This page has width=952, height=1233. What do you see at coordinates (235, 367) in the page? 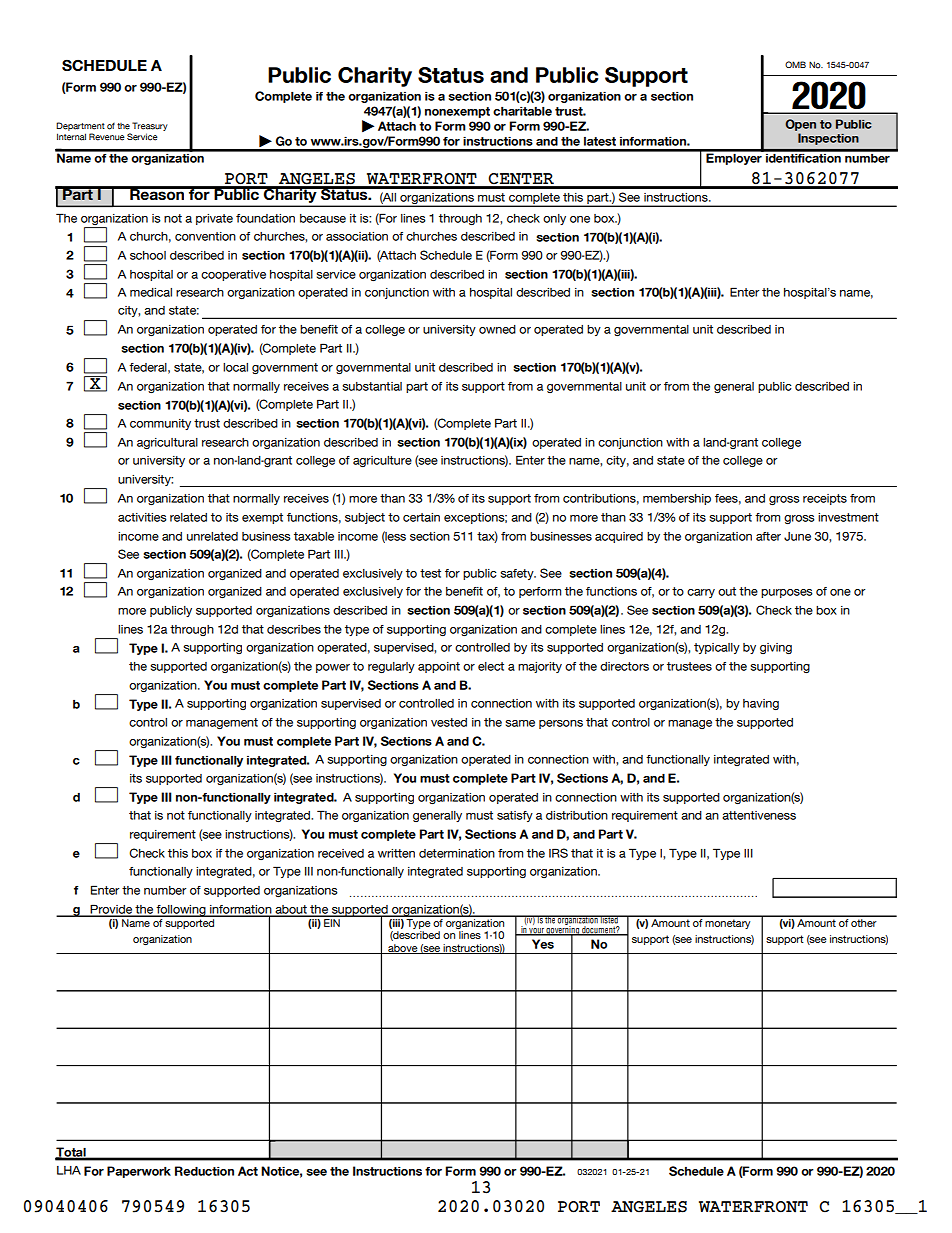
I see `local` at bounding box center [235, 367].
